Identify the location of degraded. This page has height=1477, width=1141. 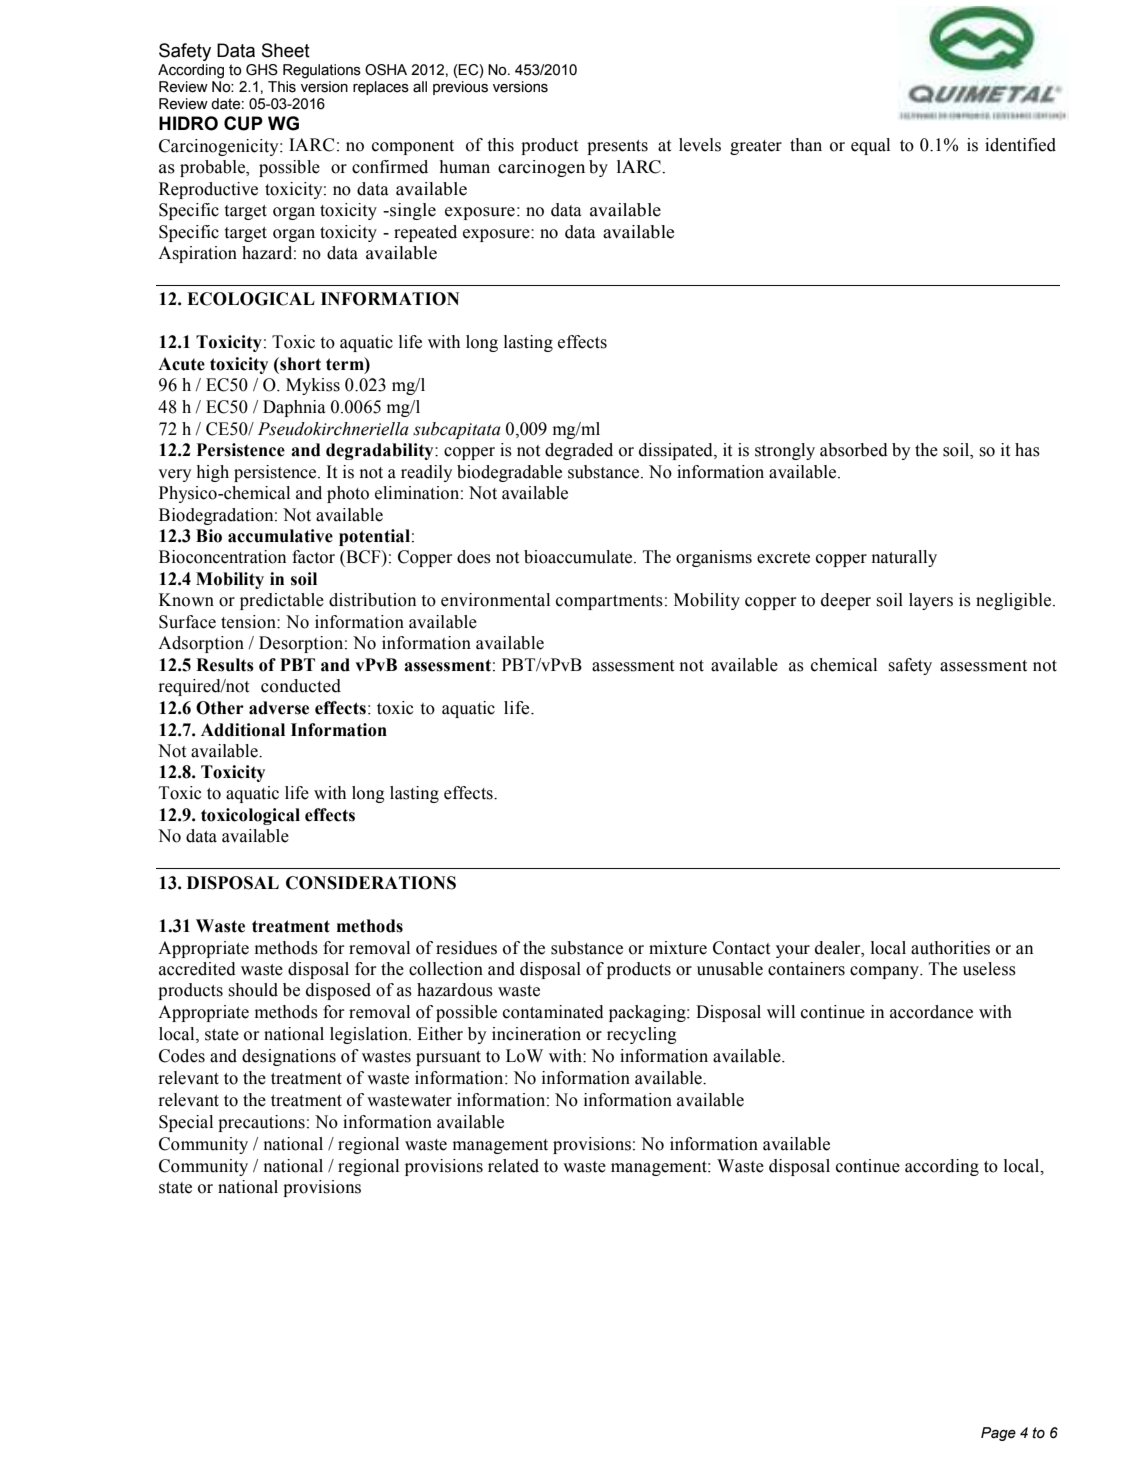
(579, 451).
